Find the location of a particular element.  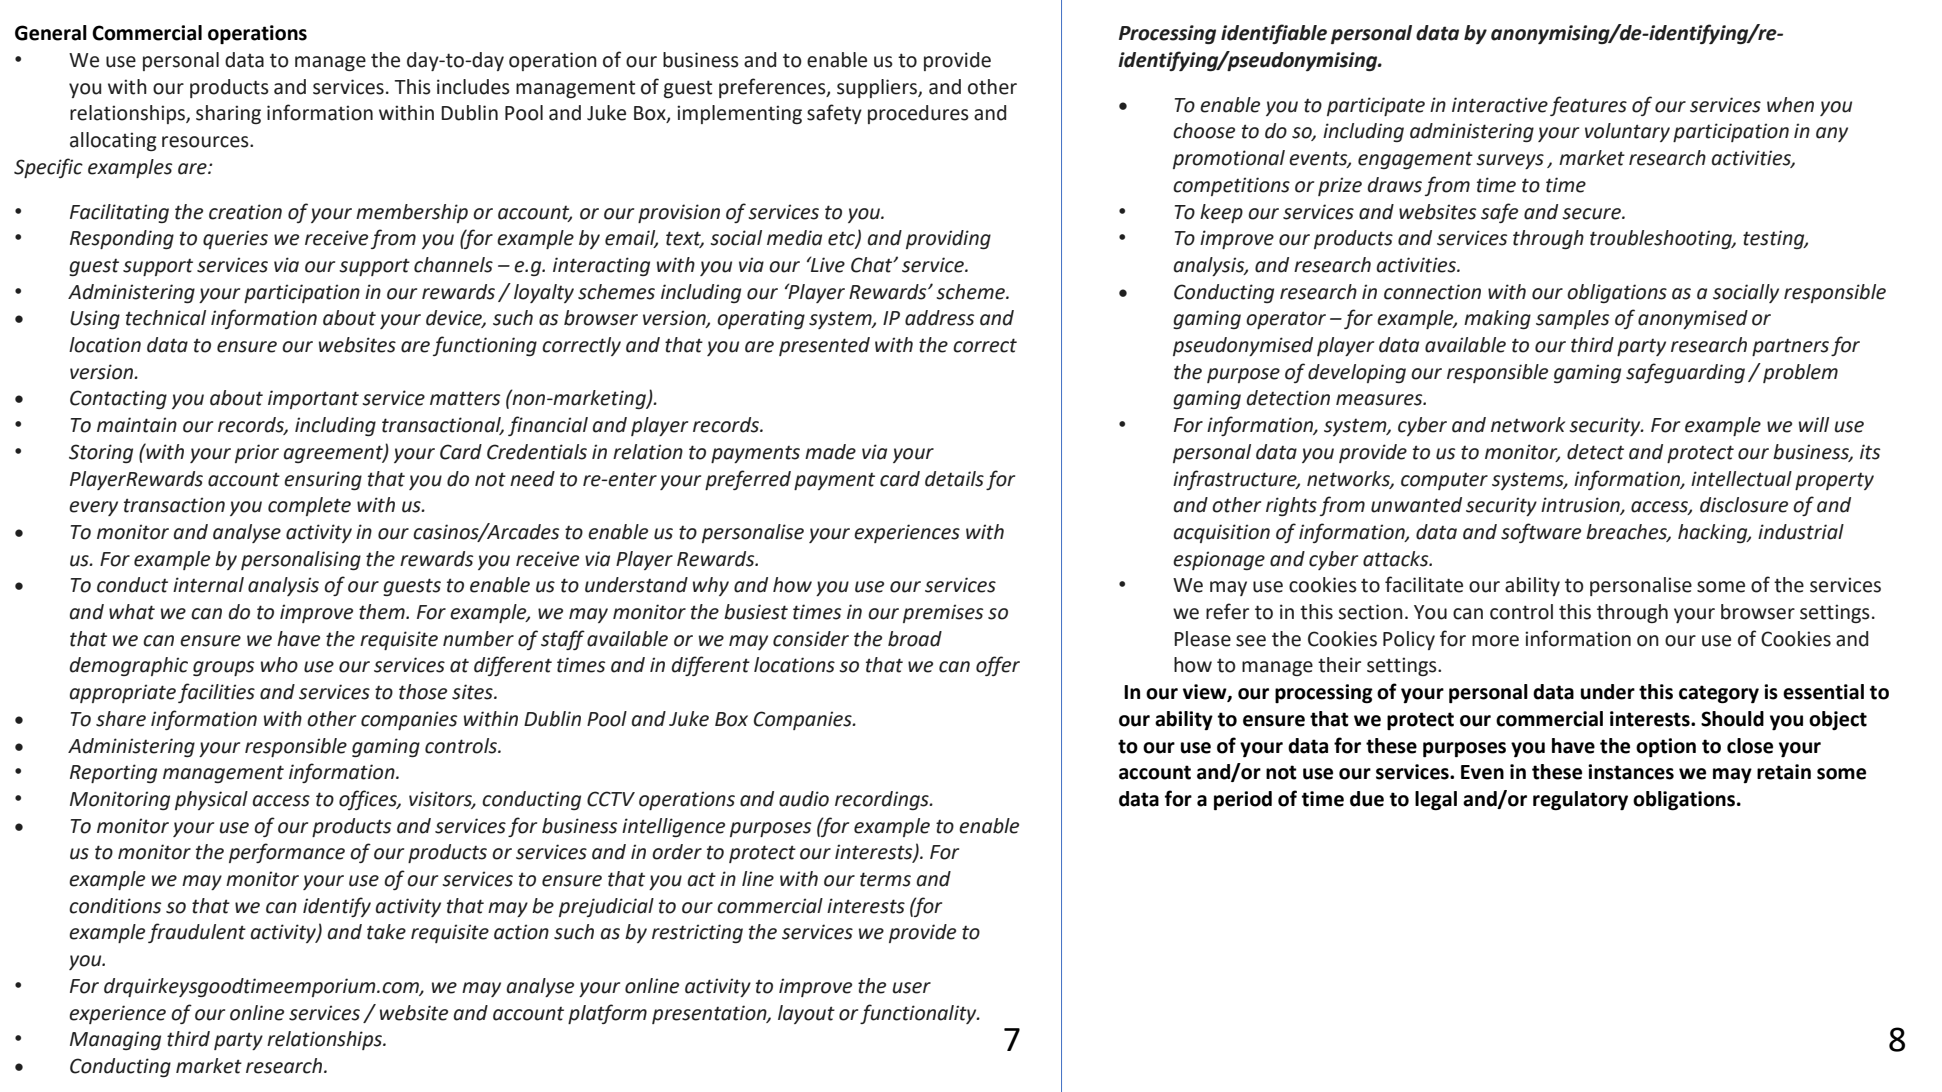

sharing is located at coordinates (228, 114).
